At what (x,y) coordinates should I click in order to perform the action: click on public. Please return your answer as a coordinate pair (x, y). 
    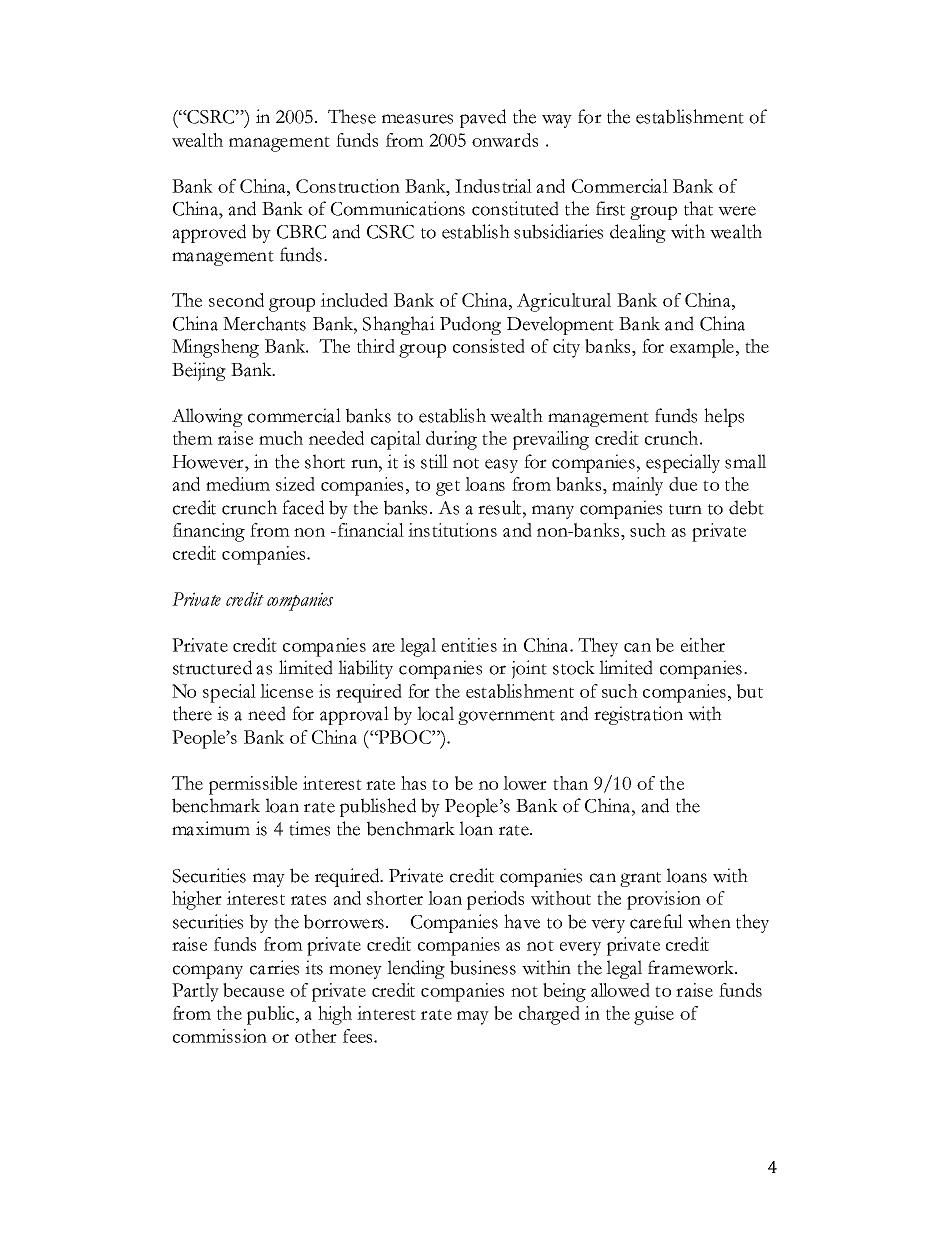
    Looking at the image, I should click on (272, 1015).
